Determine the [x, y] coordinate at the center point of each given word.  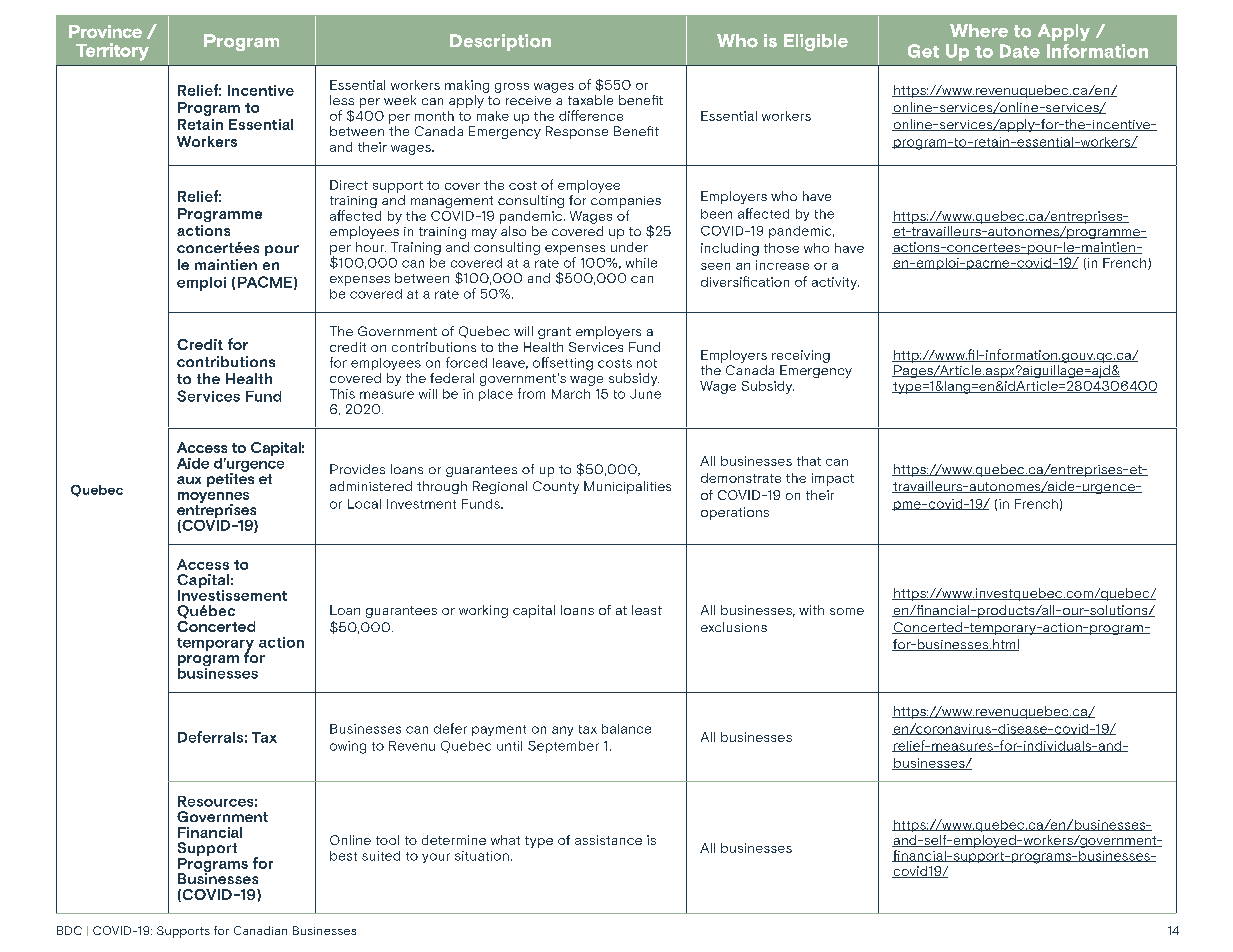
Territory [112, 52]
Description [500, 42]
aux [189, 480]
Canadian [260, 930]
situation [482, 856]
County [556, 487]
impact [833, 479]
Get [923, 51]
